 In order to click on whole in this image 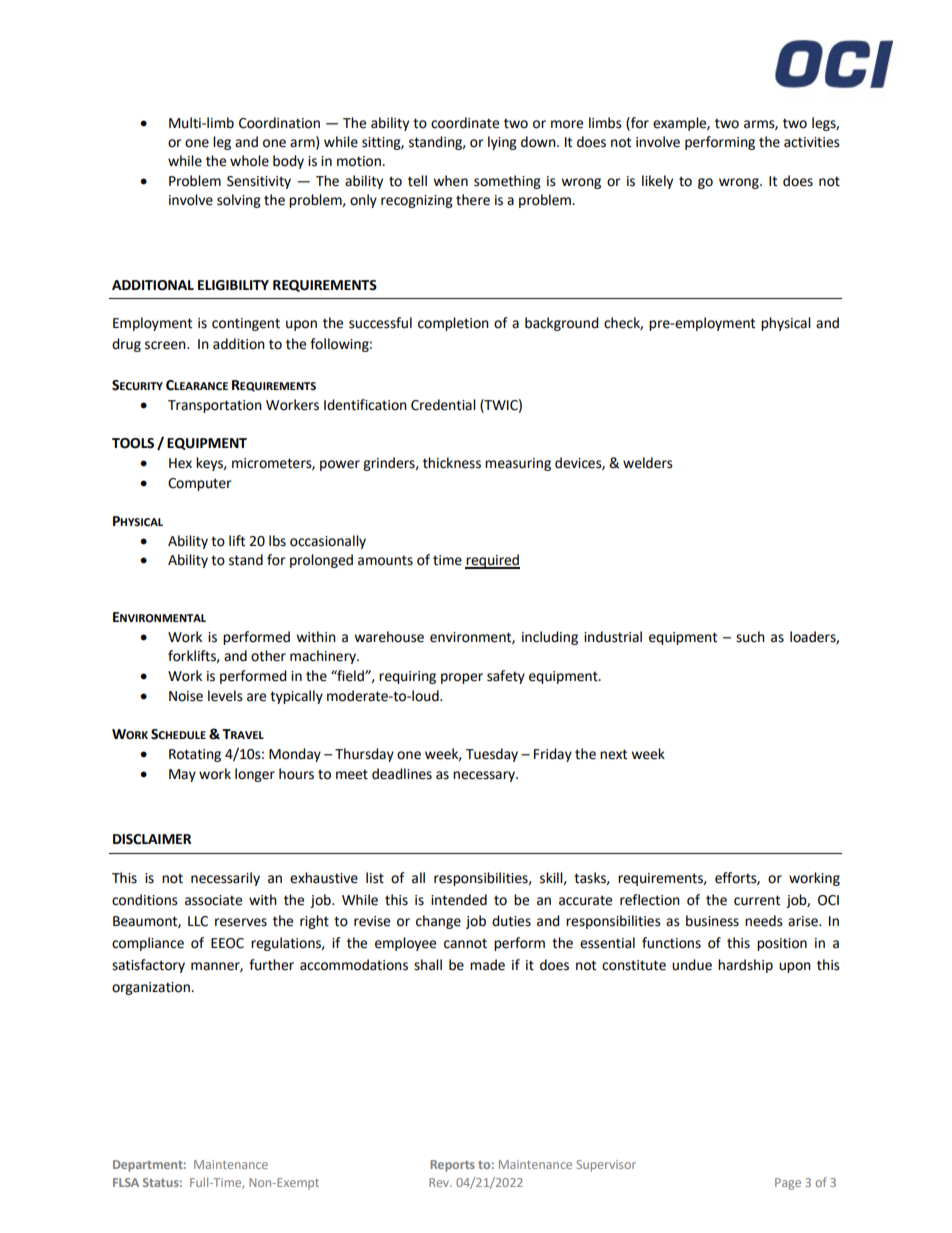, I will do `click(249, 161)`.
